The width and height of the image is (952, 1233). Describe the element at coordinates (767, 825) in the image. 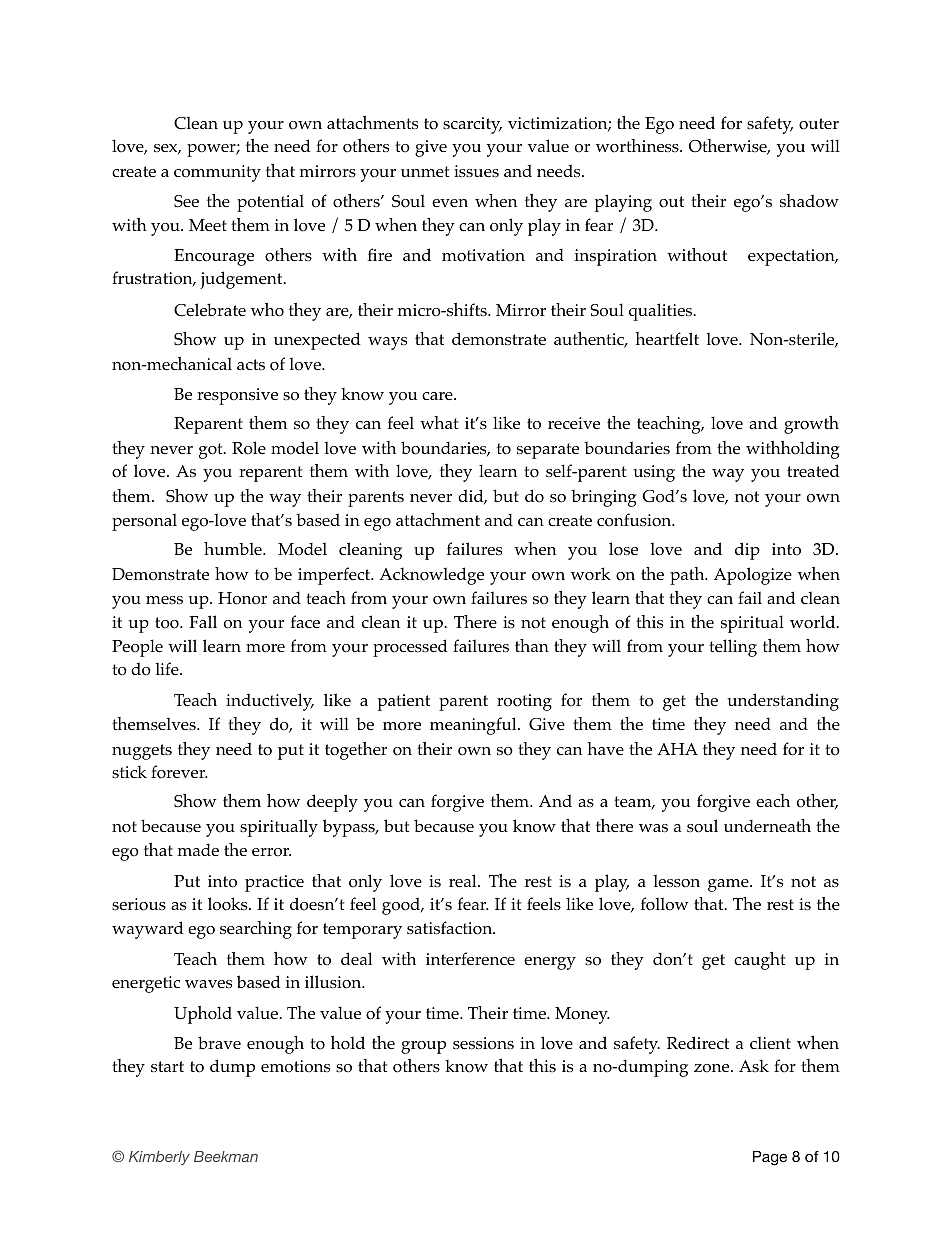

I see `underneath` at that location.
